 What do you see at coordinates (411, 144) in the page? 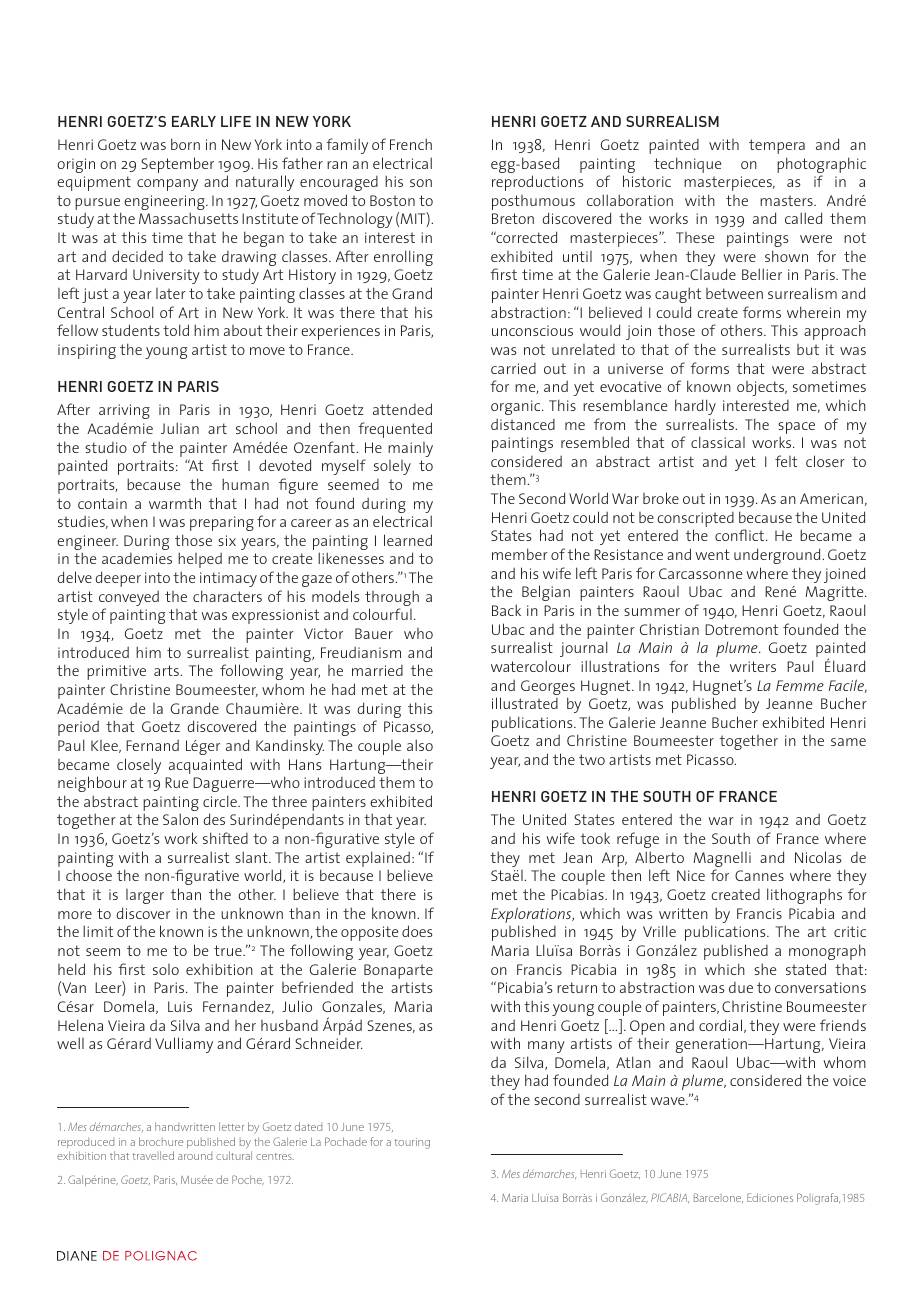
I see `French` at bounding box center [411, 144].
